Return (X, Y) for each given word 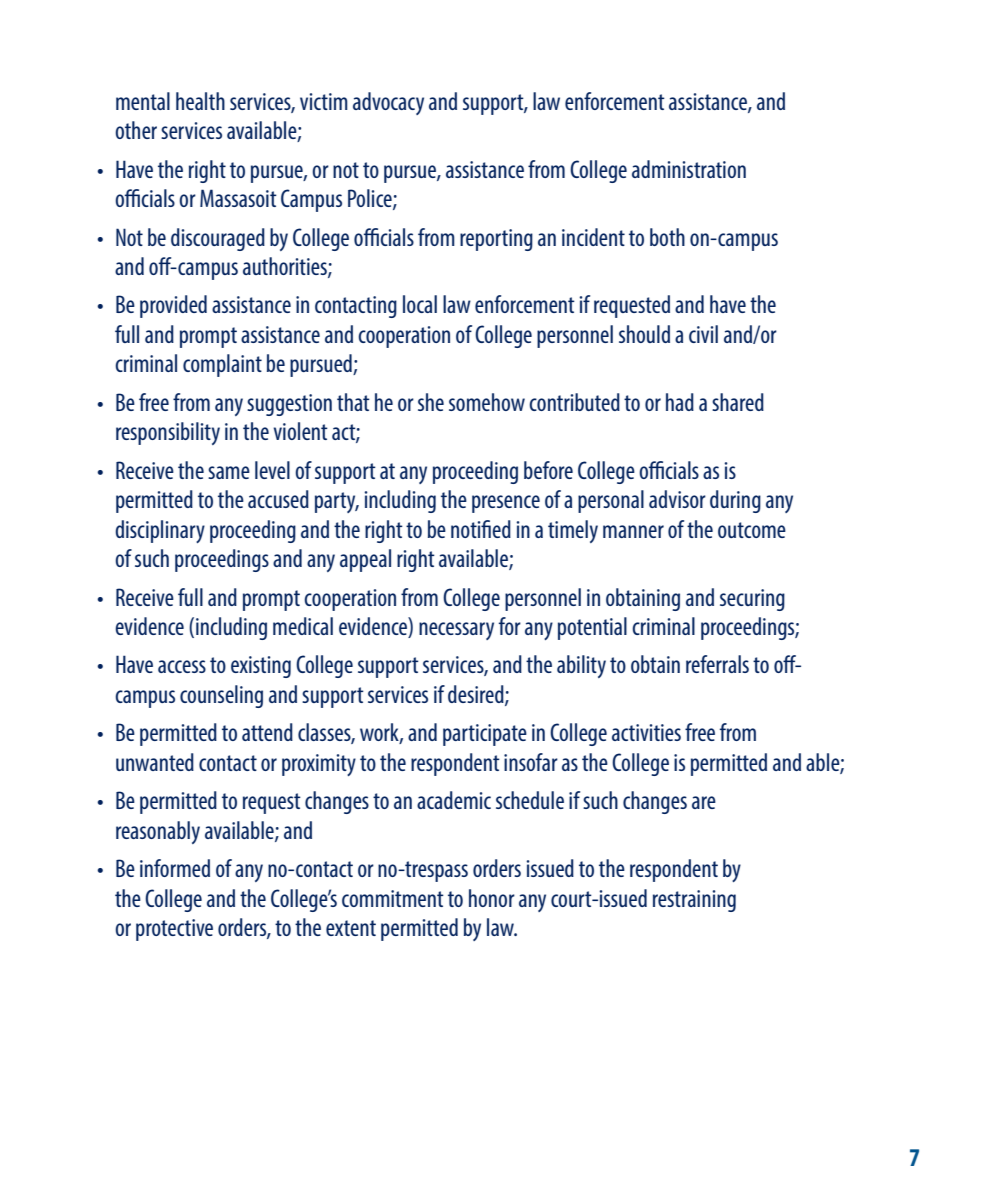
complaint (222, 365)
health (200, 101)
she (431, 402)
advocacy (388, 103)
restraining (694, 901)
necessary (456, 631)
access (182, 666)
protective (174, 930)
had (680, 402)
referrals (717, 664)
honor (492, 898)
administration (689, 169)
